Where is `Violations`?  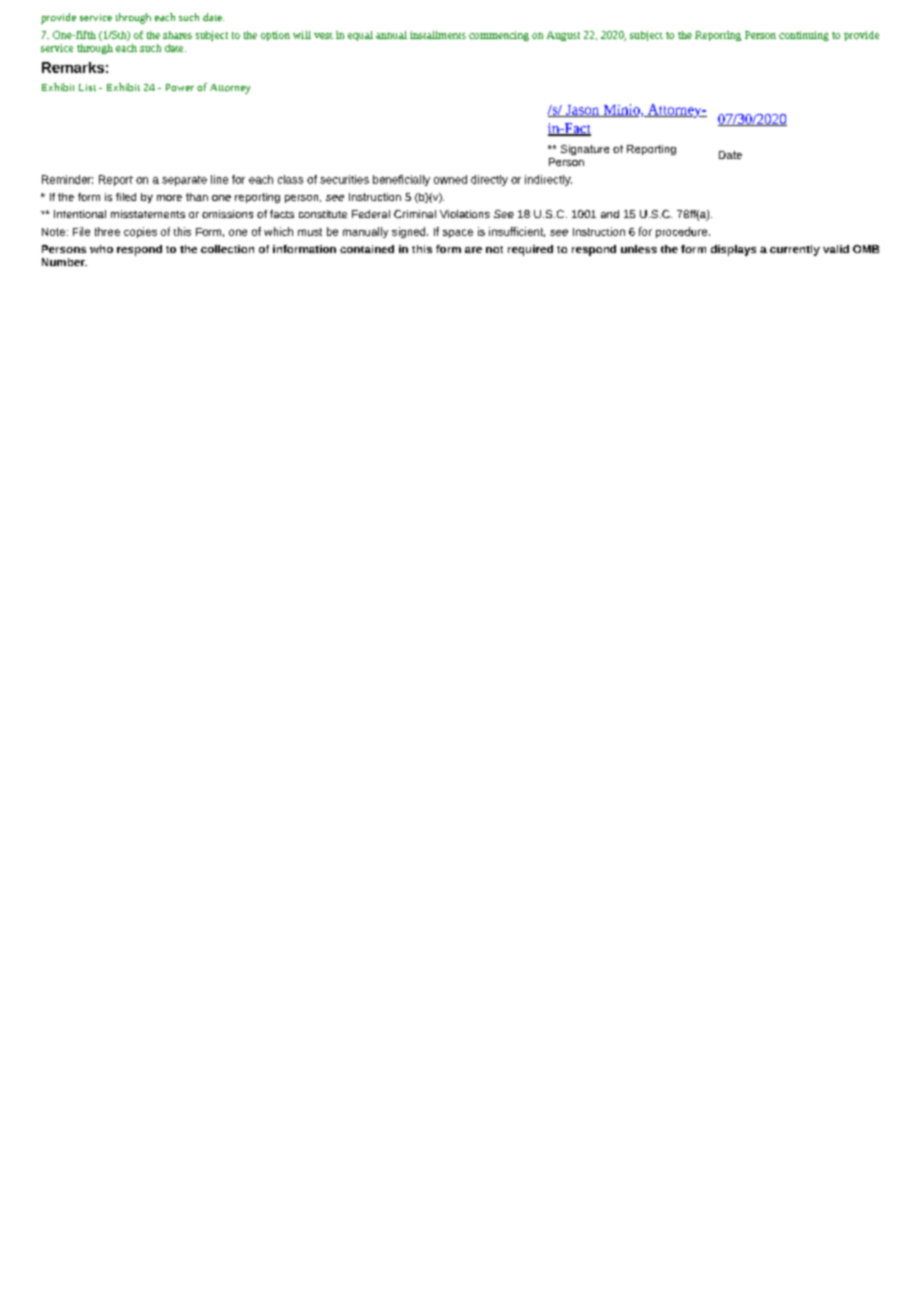 Violations is located at coordinates (465, 214).
